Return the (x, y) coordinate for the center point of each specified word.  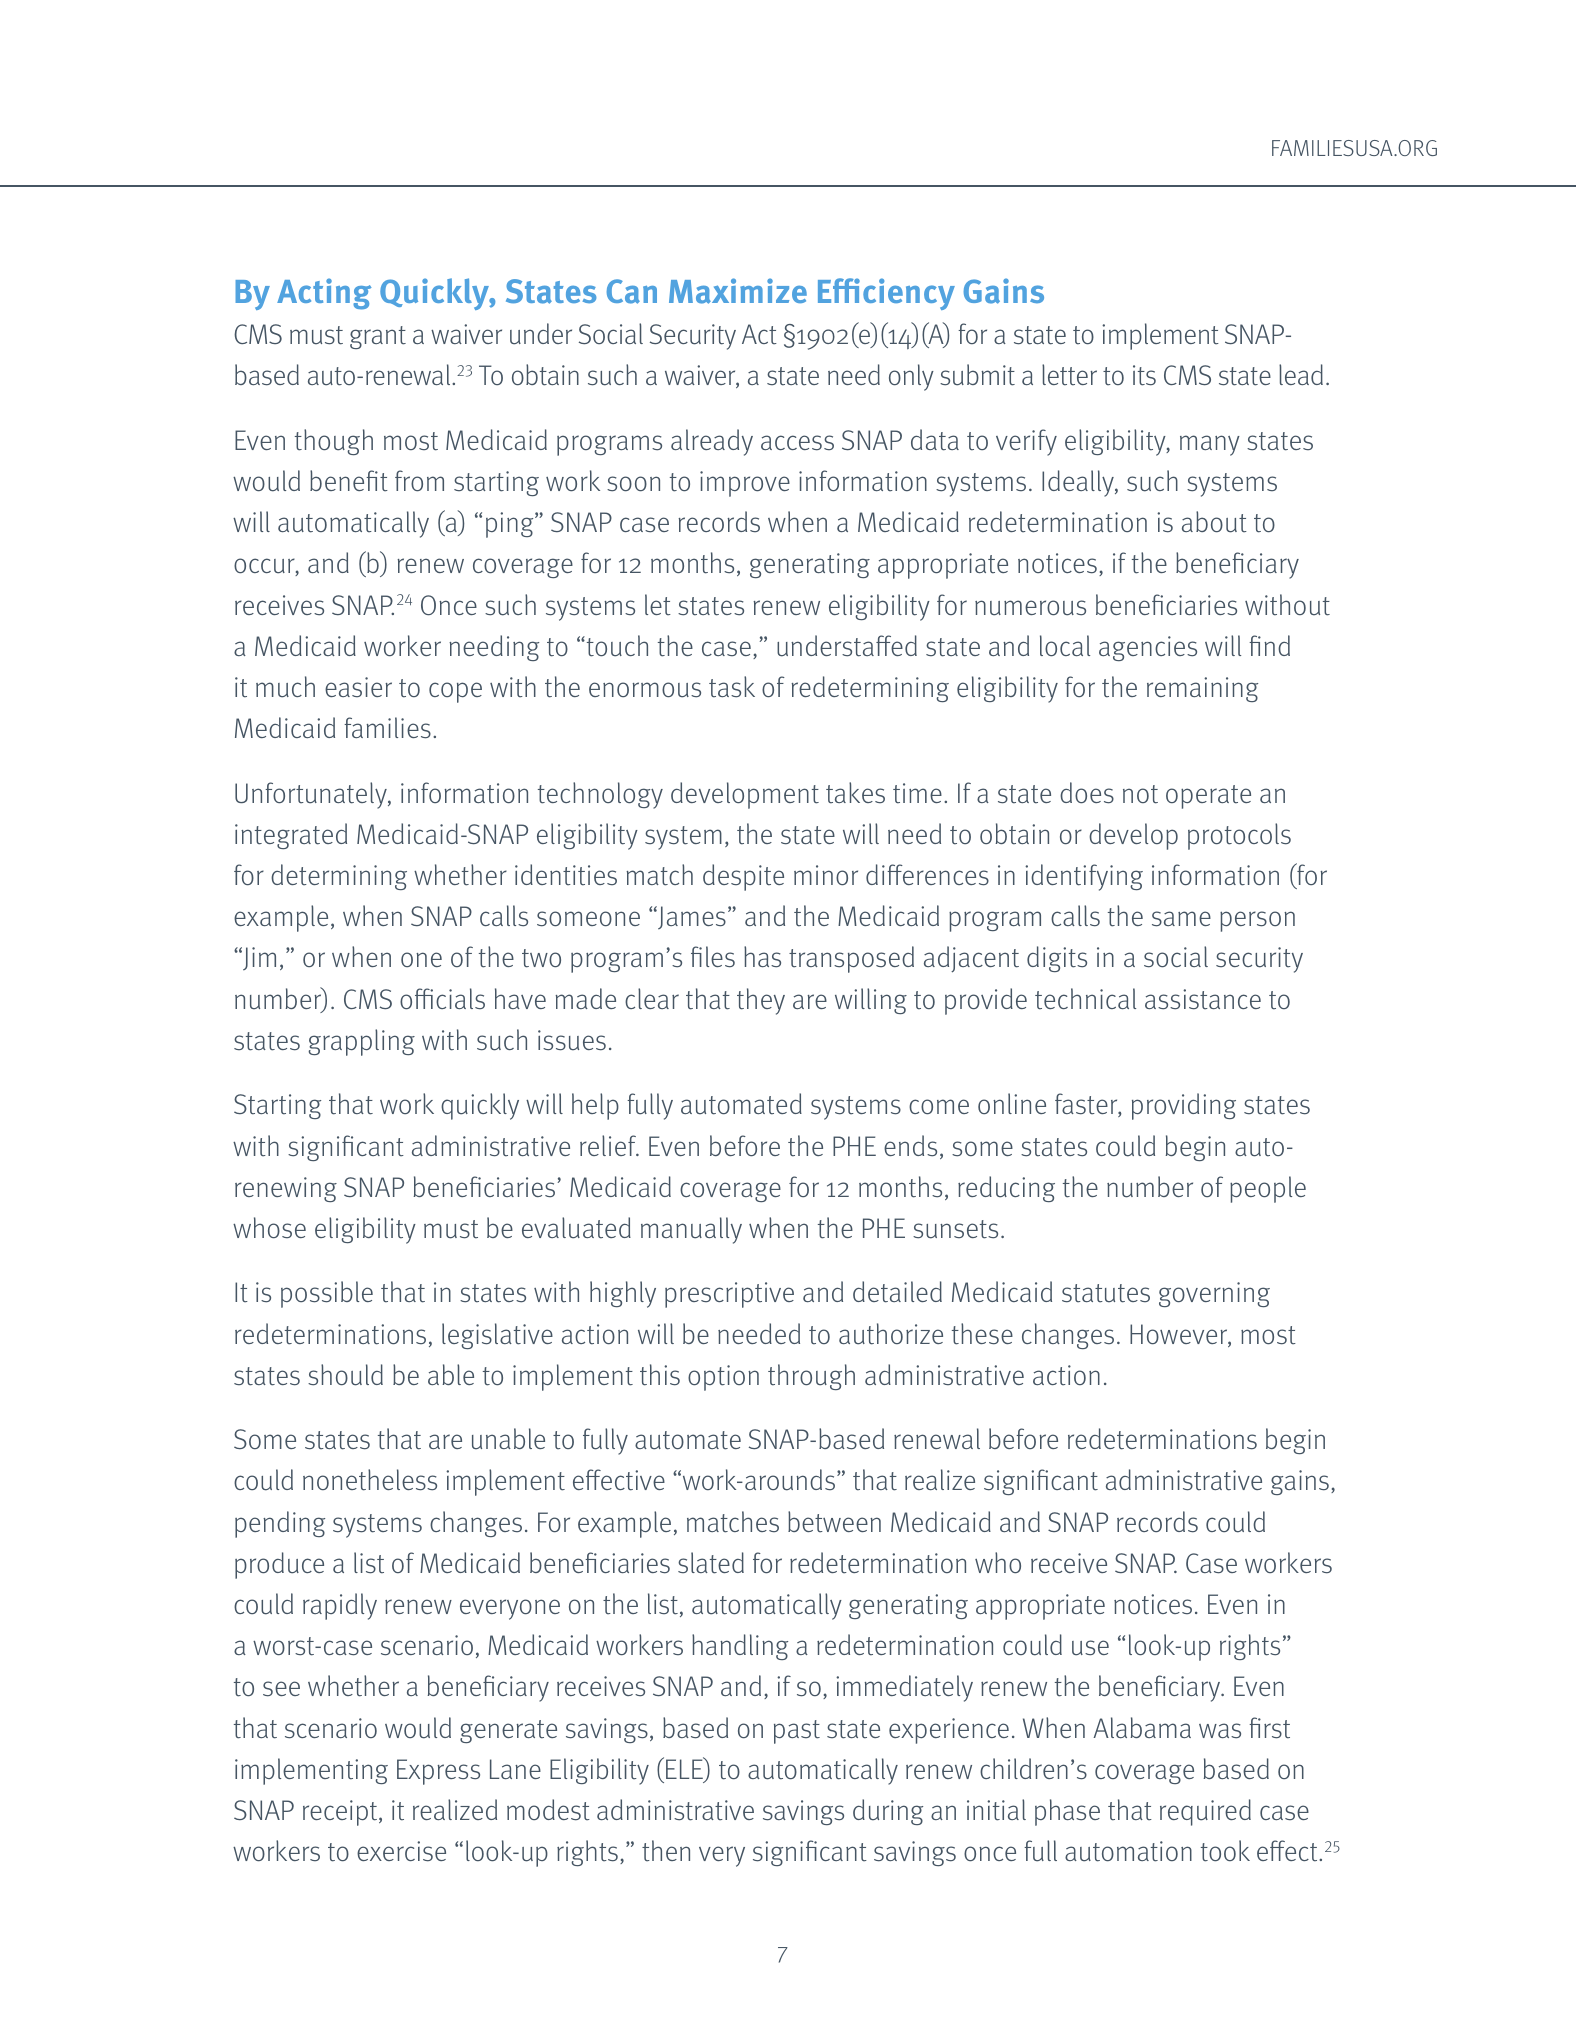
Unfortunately (312, 795)
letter (1069, 375)
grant (378, 337)
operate (1208, 797)
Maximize (738, 291)
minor (826, 875)
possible (327, 1294)
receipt (341, 1813)
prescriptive (729, 1295)
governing (1214, 1294)
